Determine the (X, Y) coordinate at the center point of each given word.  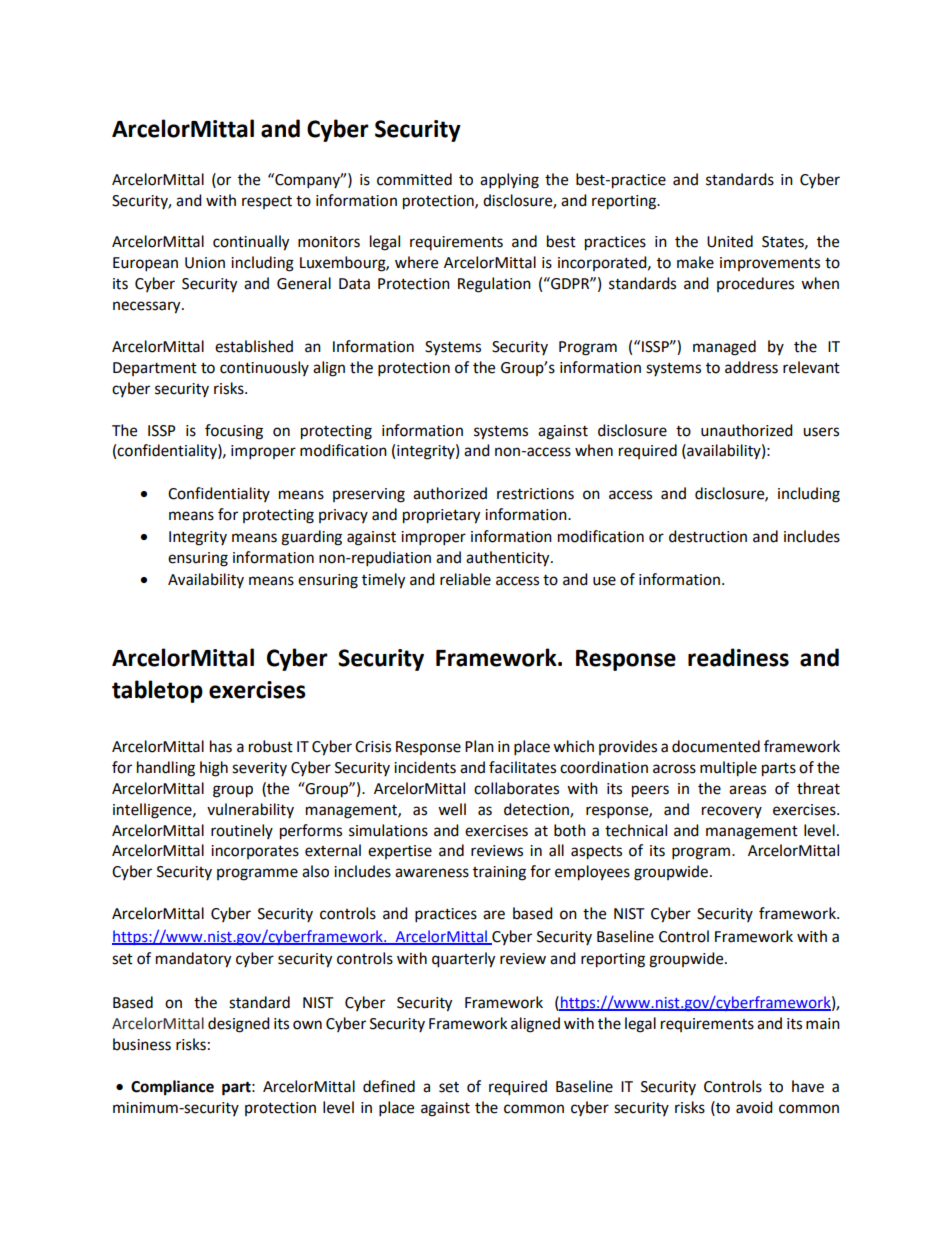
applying (509, 181)
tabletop (157, 691)
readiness (738, 657)
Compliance (172, 1088)
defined (389, 1086)
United (730, 241)
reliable (465, 579)
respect (267, 202)
